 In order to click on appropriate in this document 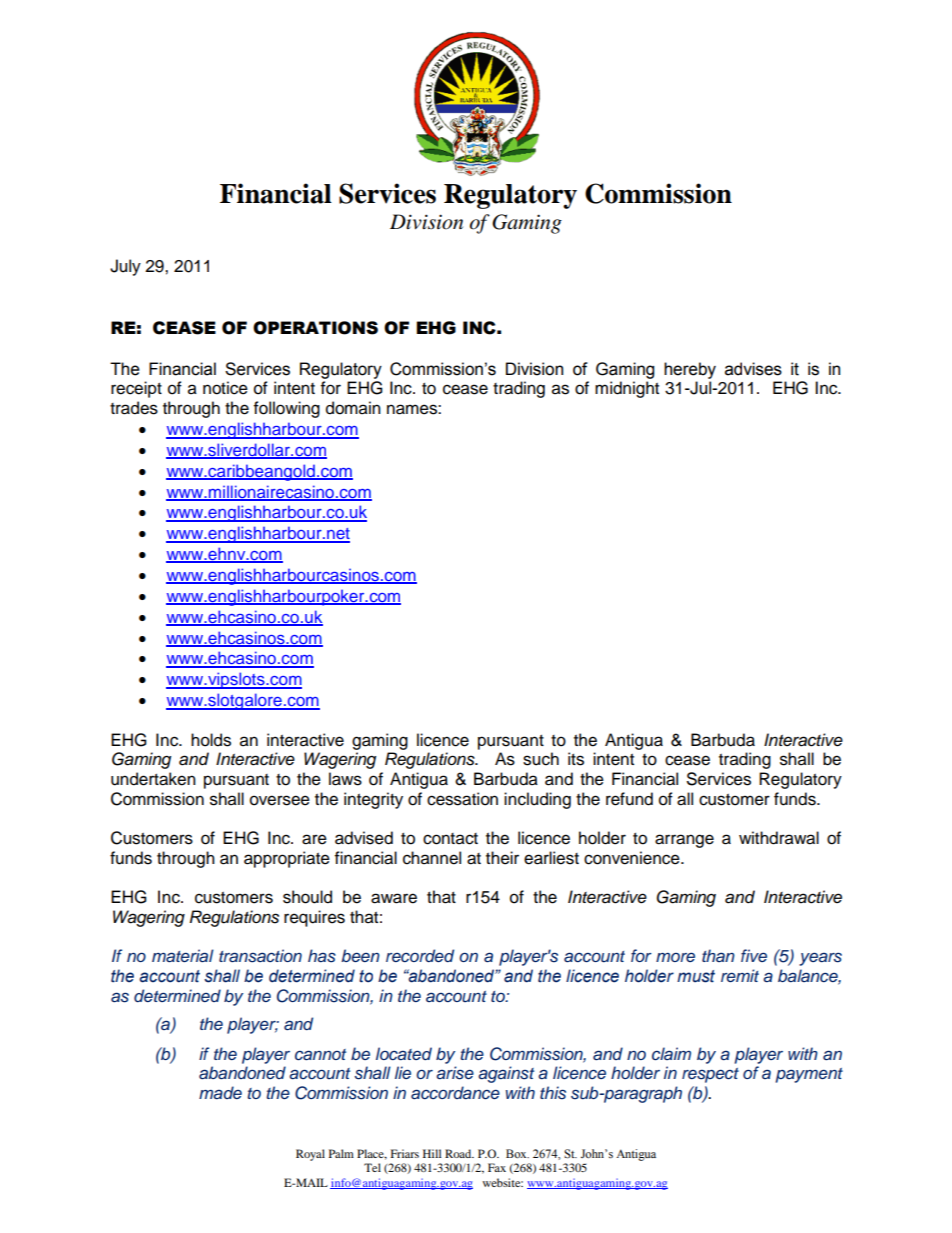, I will do `click(287, 859)`.
